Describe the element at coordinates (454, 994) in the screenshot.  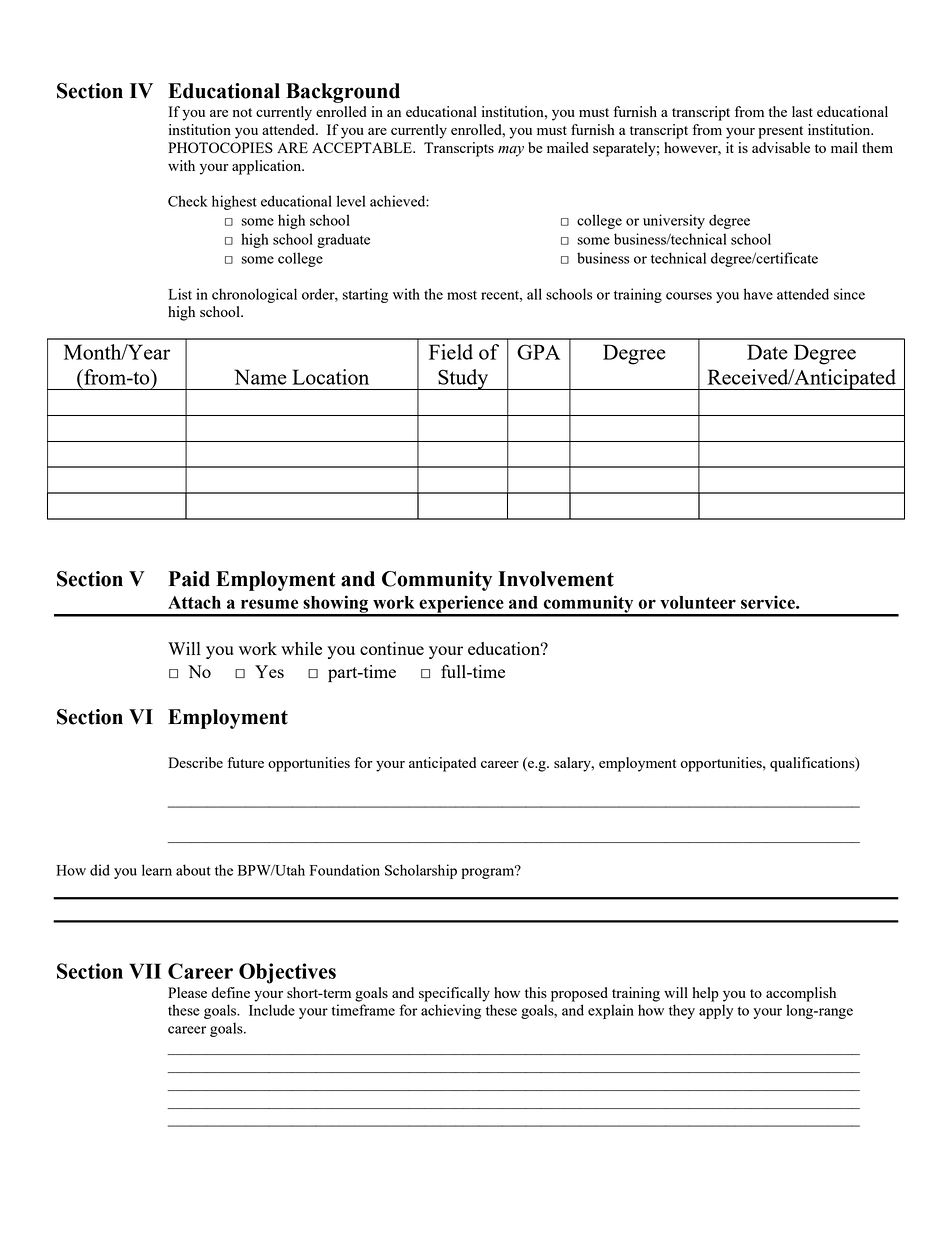
I see `specifically` at that location.
